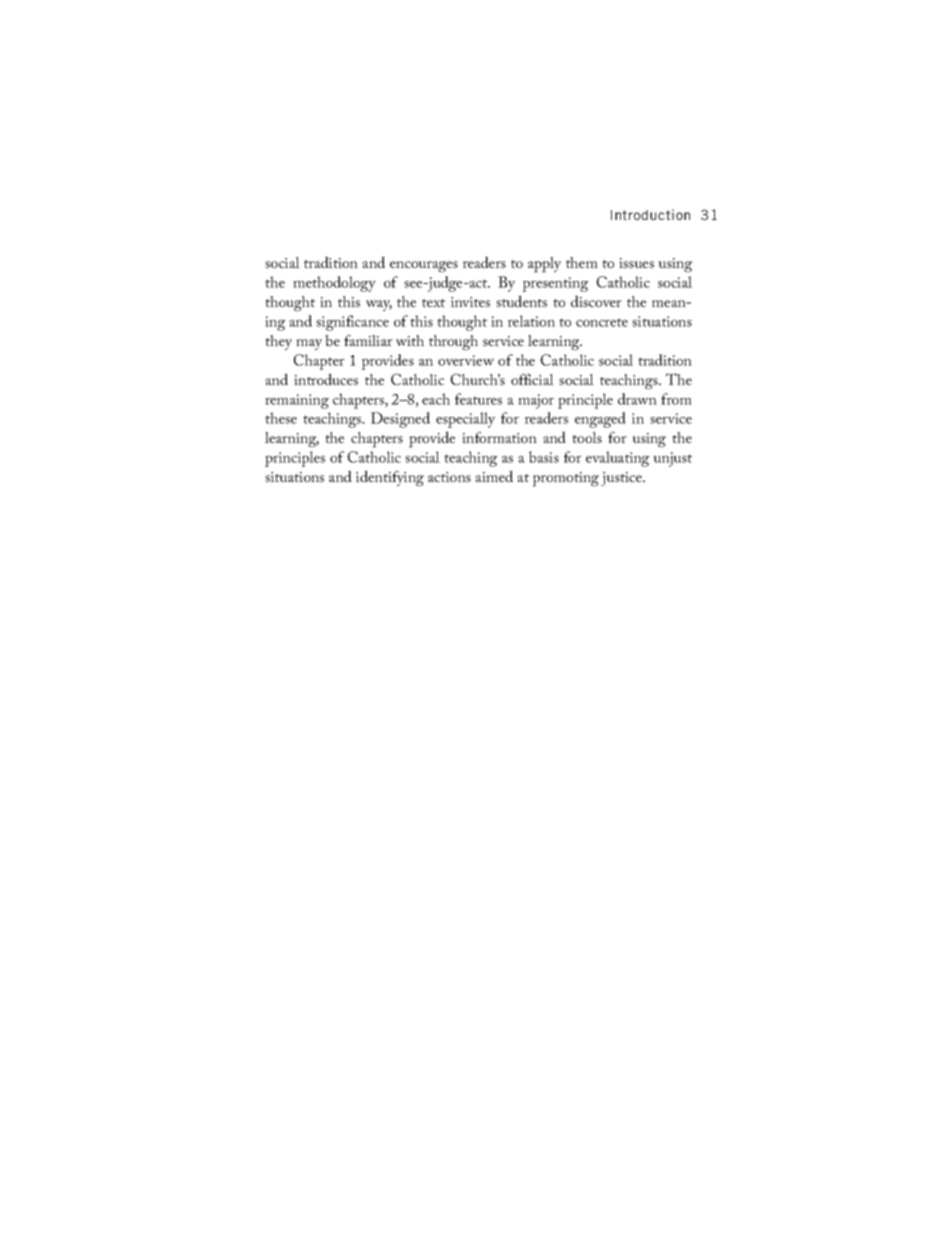 This screenshot has width=952, height=1233. What do you see at coordinates (622, 478) in the screenshot?
I see `justice` at bounding box center [622, 478].
